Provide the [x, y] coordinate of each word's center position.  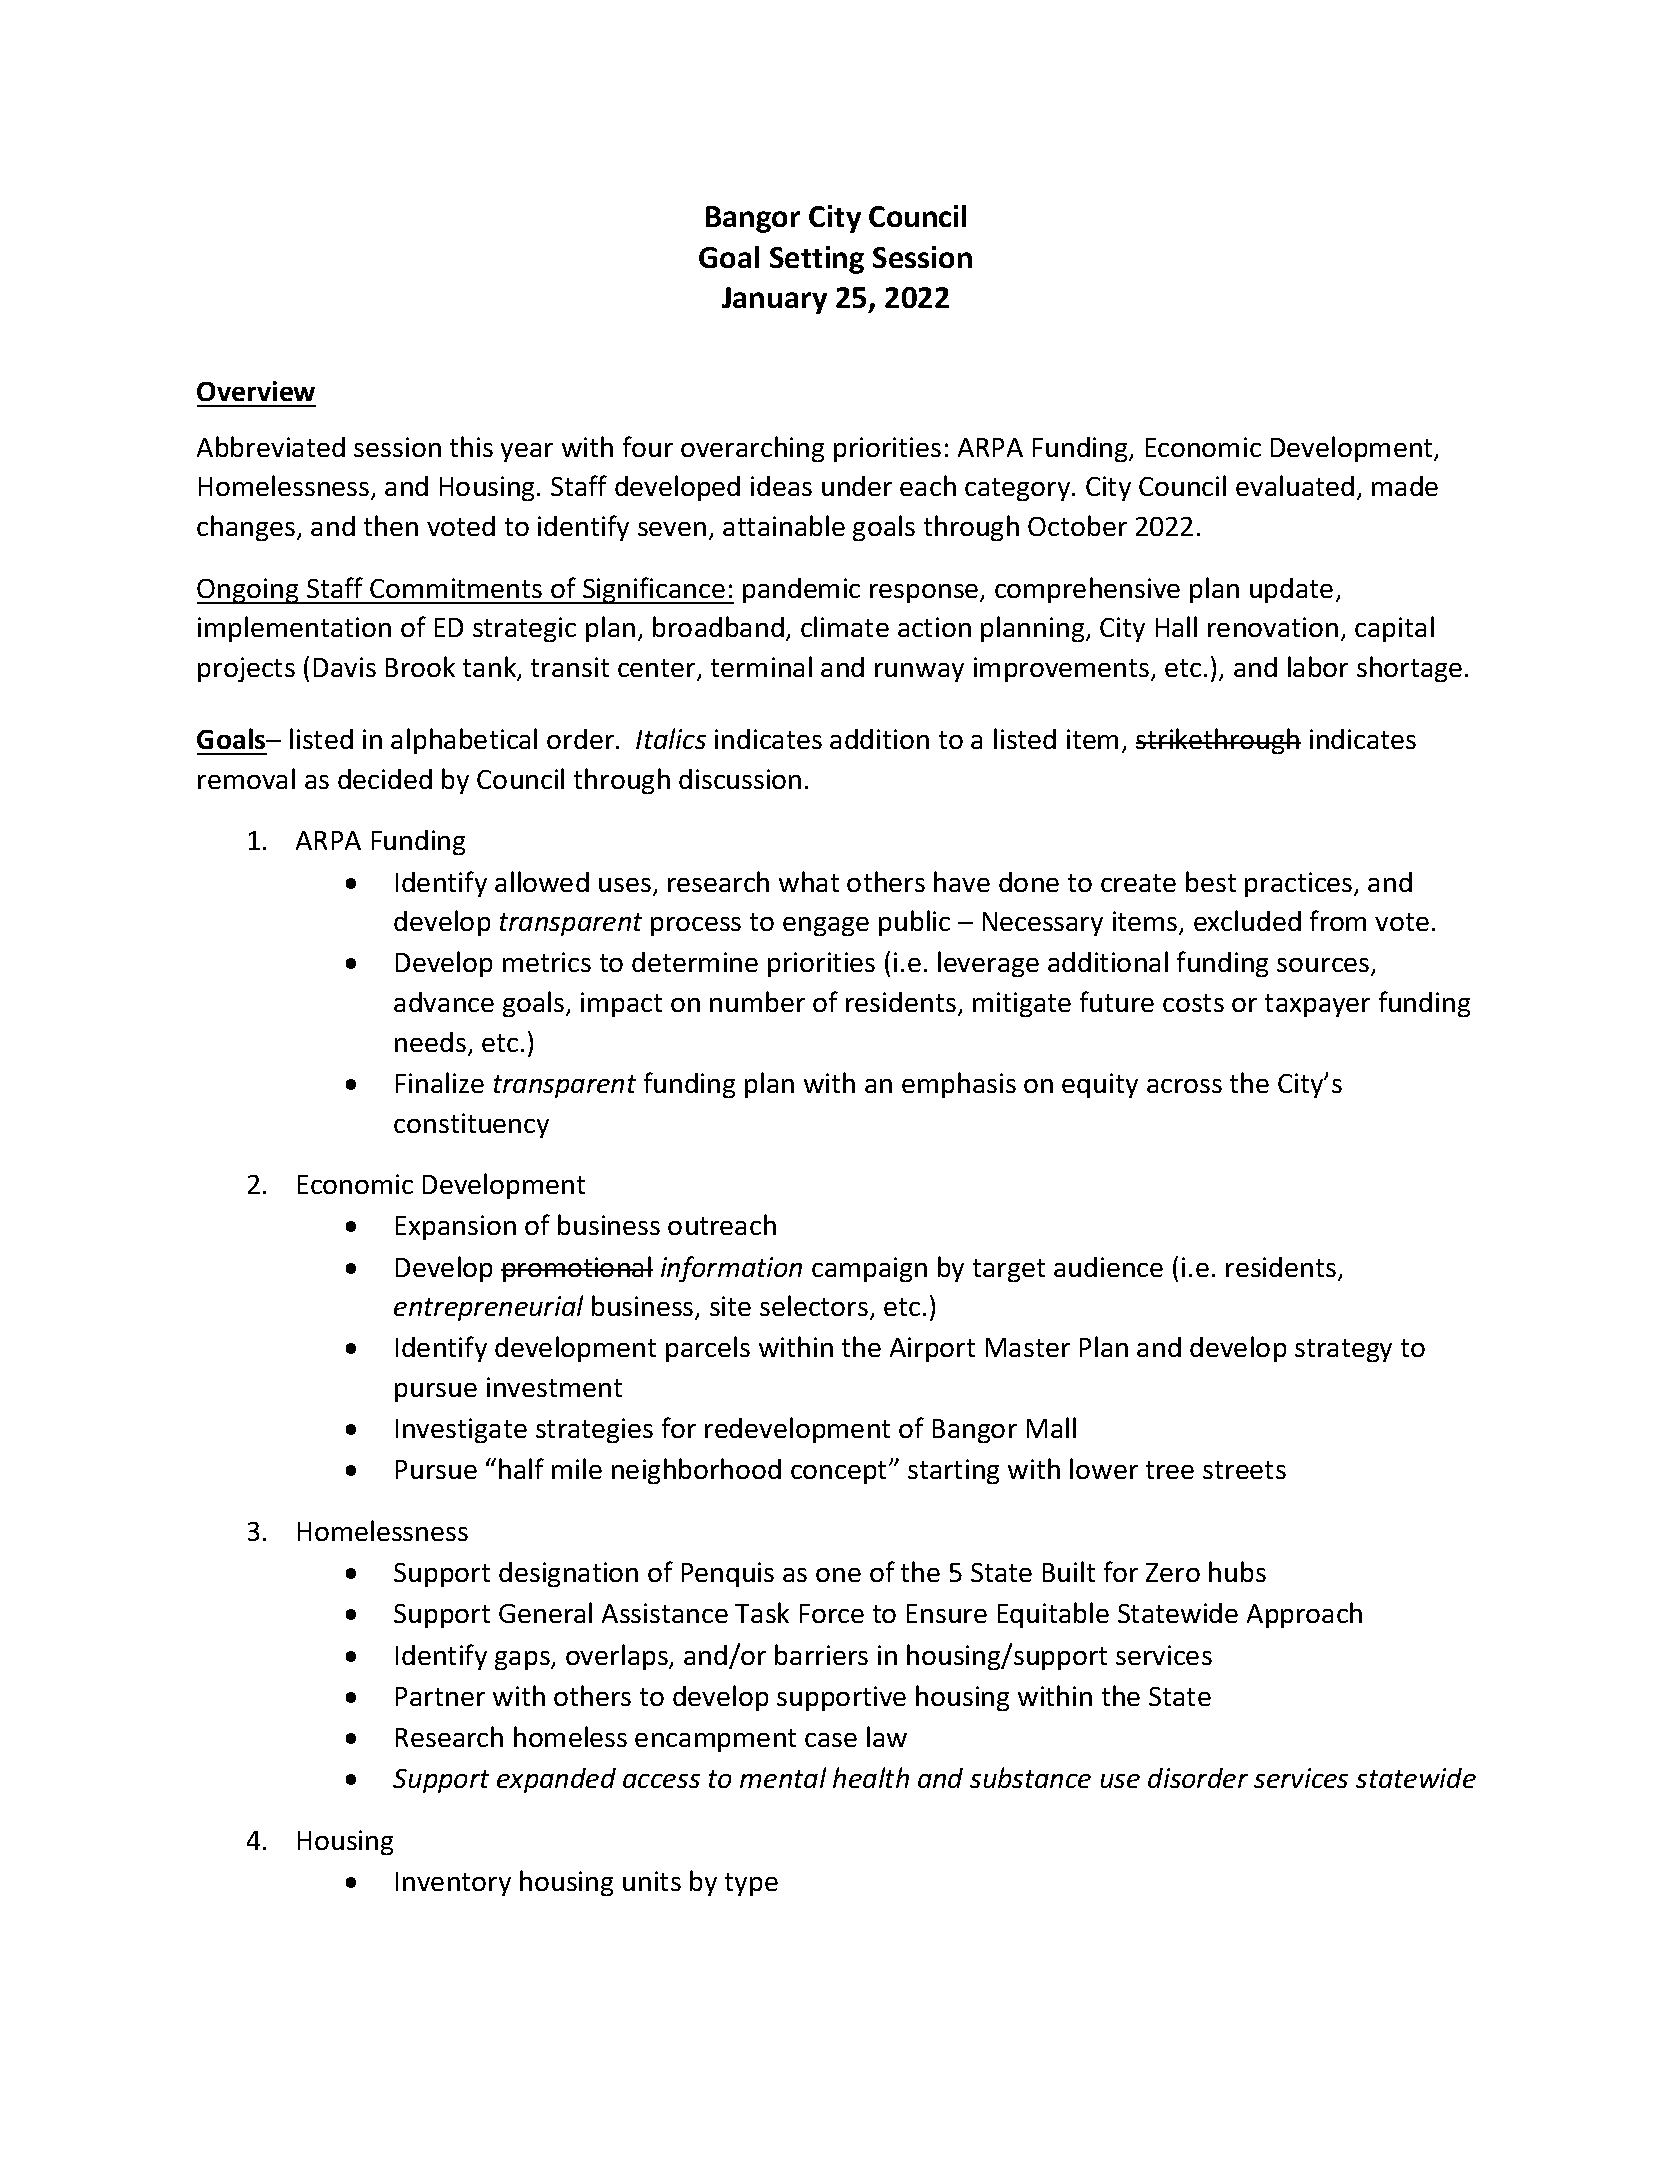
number [757, 1001]
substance [1030, 1777]
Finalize [440, 1082]
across [1184, 1086]
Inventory [453, 1884]
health [871, 1777]
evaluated [1295, 485]
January [774, 300]
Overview [256, 391]
